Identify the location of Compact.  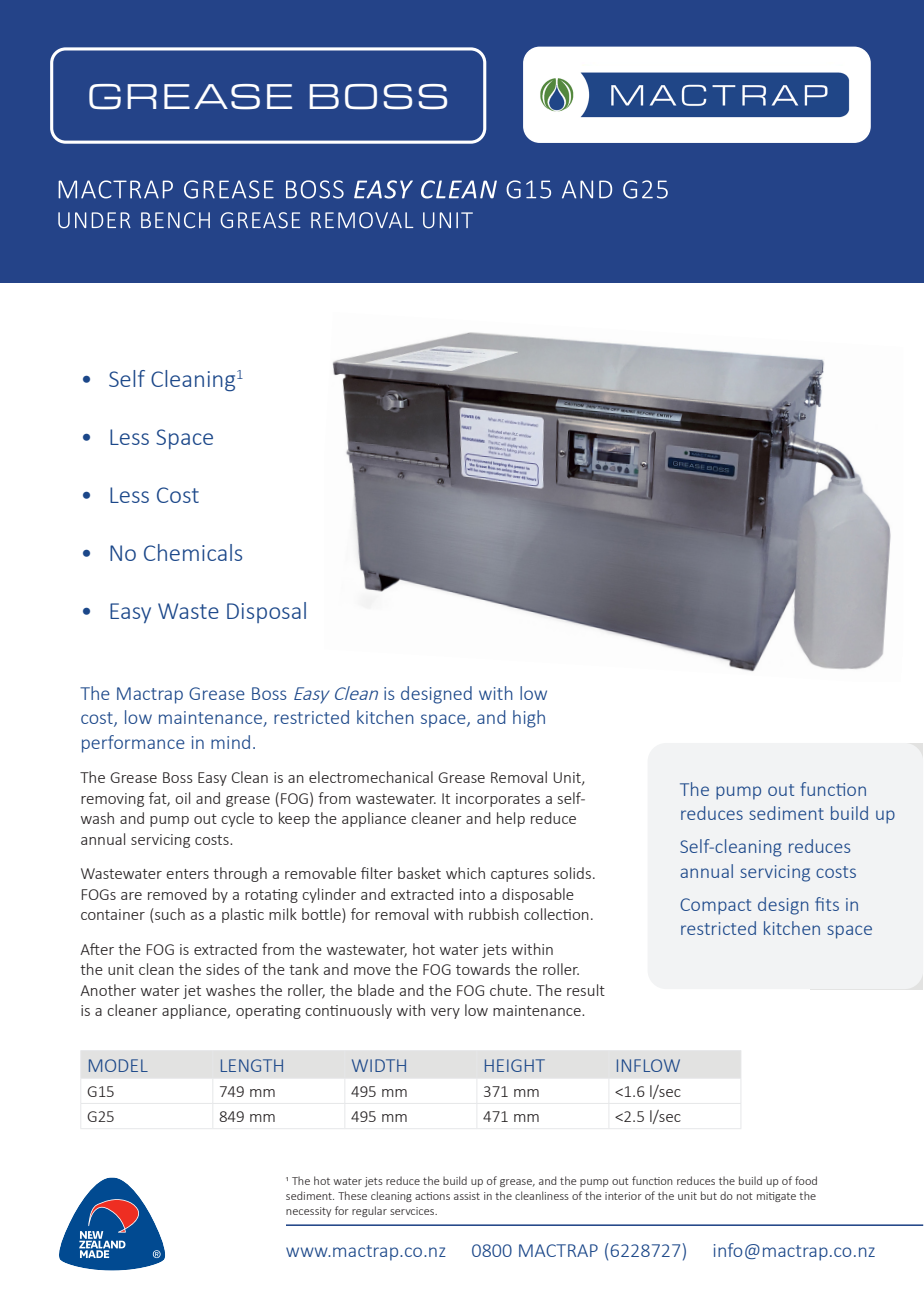
(715, 906).
